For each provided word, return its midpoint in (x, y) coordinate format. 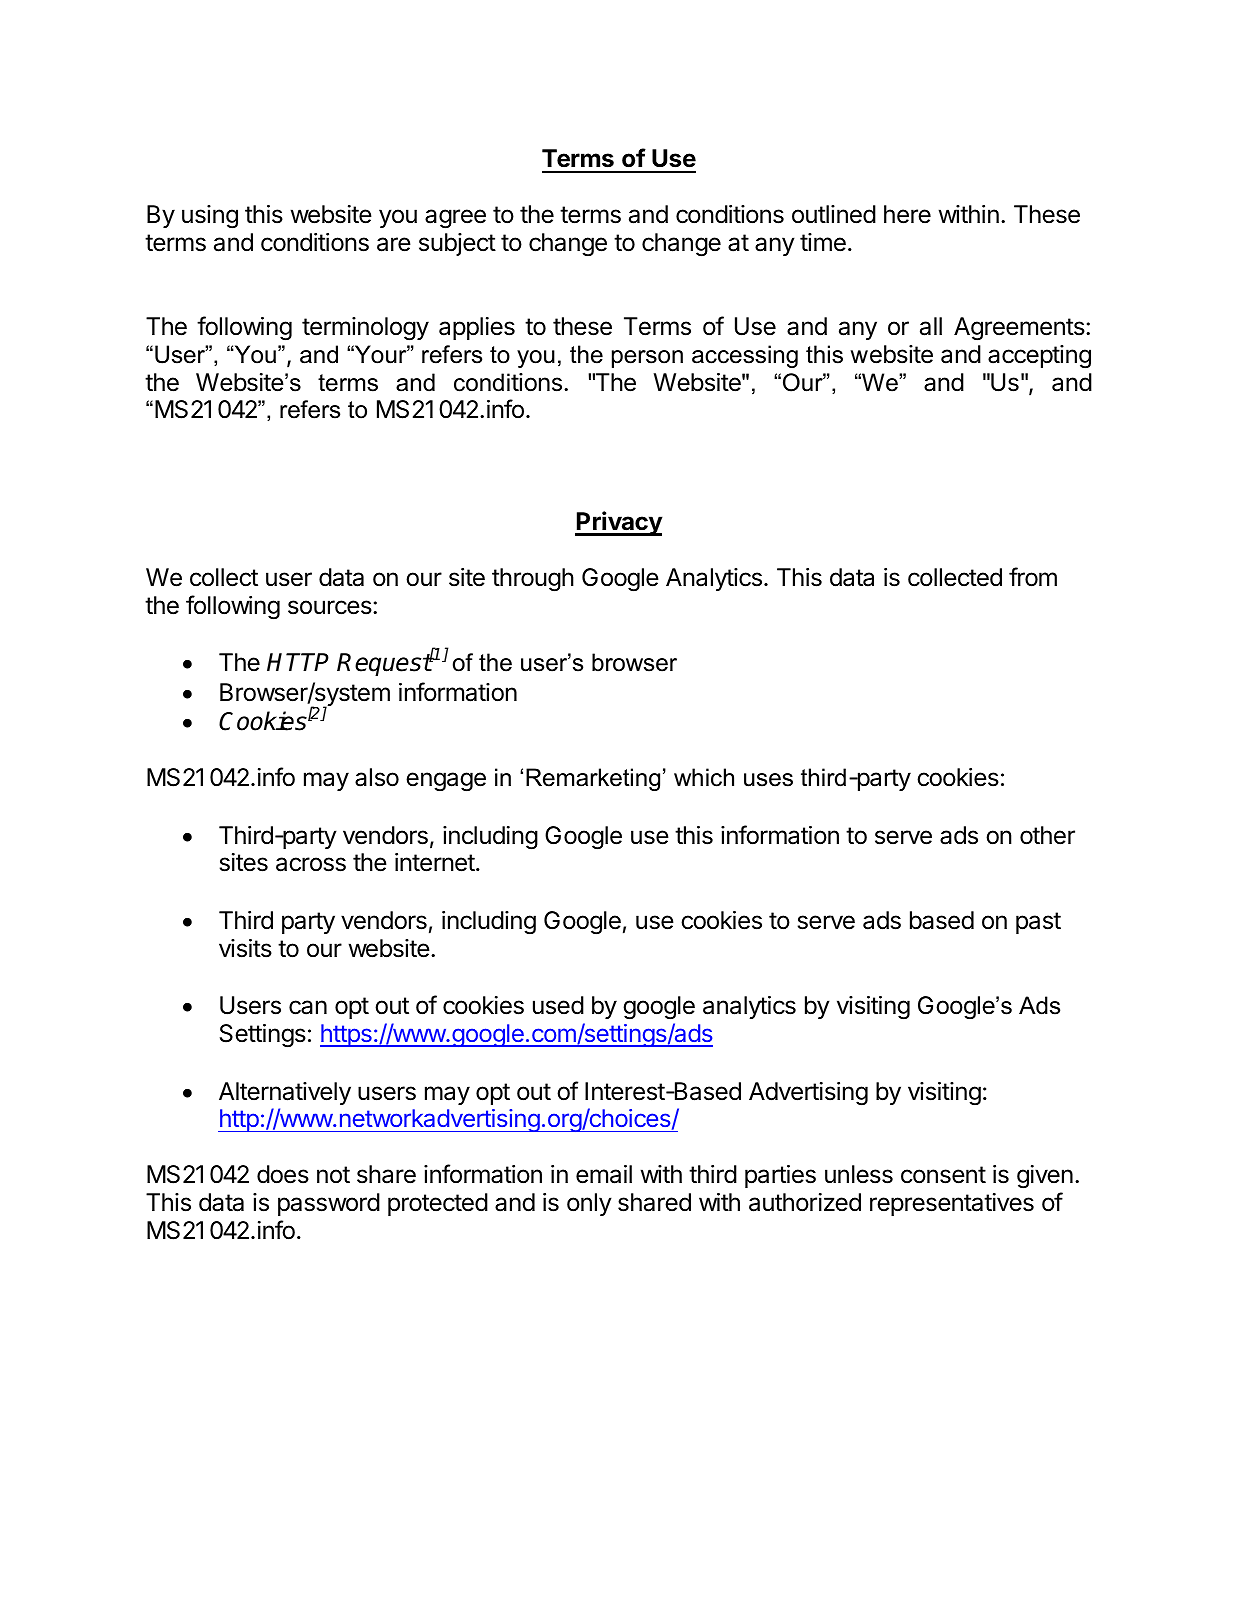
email (604, 1174)
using (210, 217)
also (377, 777)
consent (943, 1175)
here (907, 214)
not (333, 1174)
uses (768, 780)
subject (457, 244)
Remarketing (593, 779)
